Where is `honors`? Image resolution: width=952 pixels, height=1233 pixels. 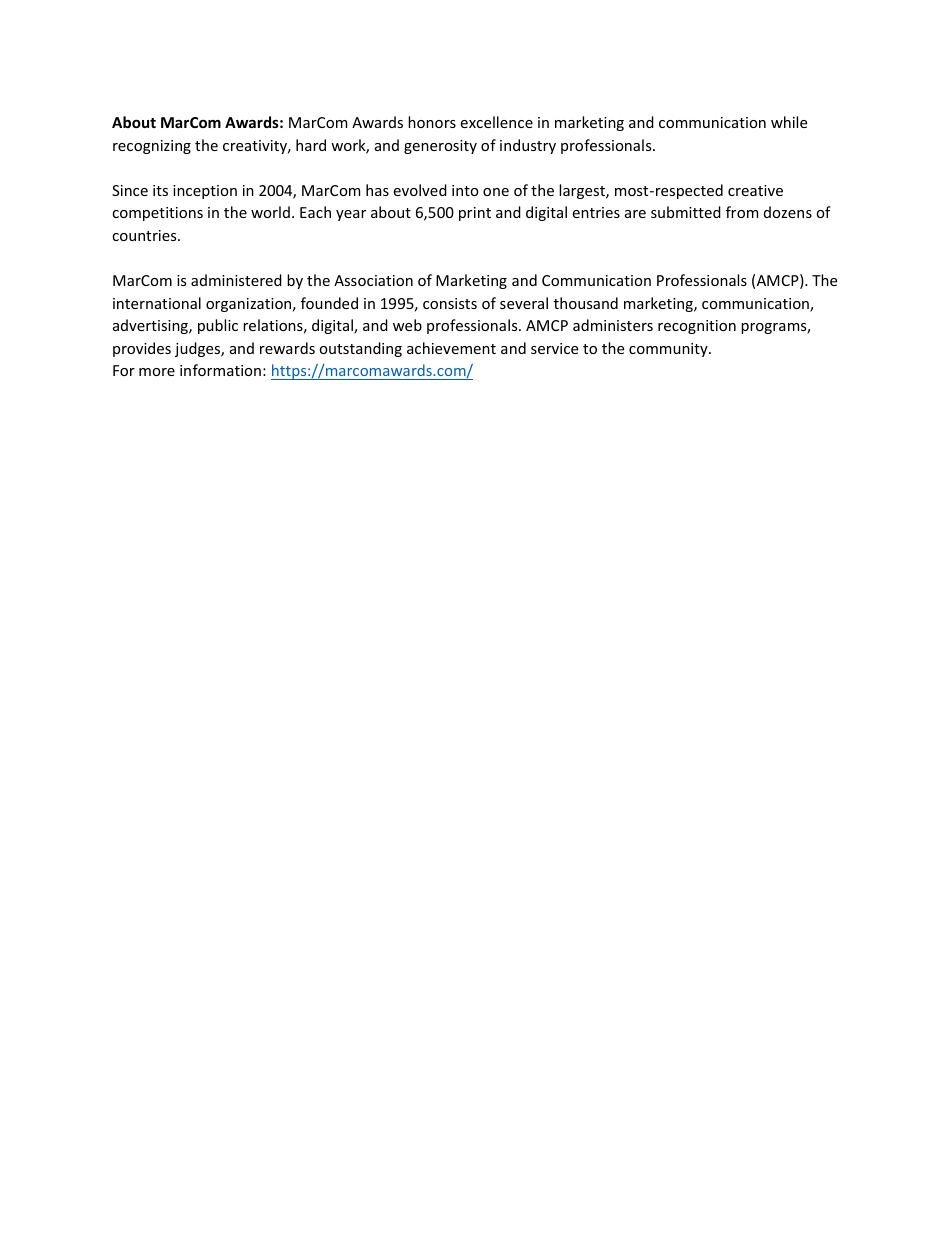
honors is located at coordinates (432, 122).
